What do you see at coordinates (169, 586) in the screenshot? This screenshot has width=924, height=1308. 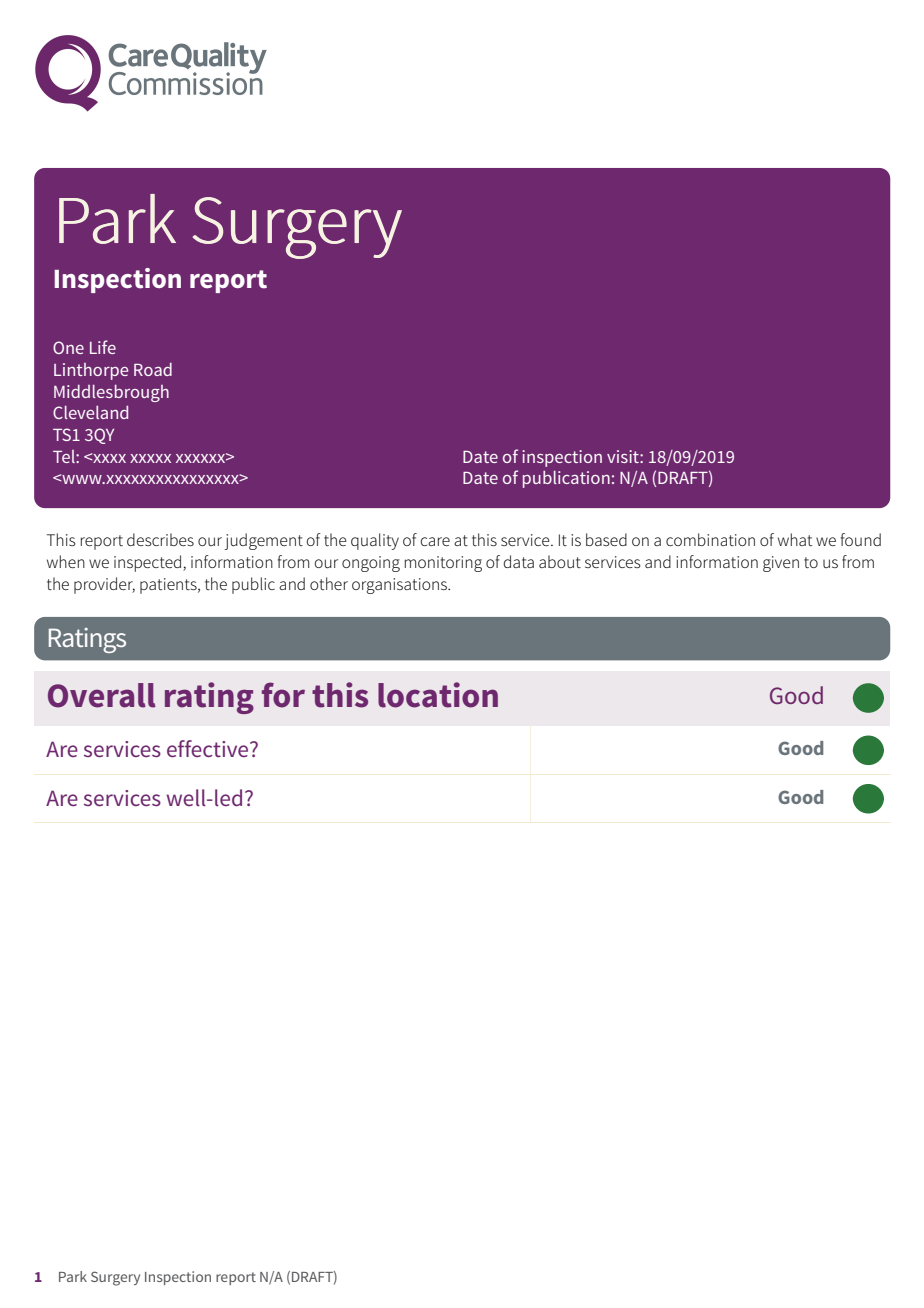 I see `patients` at bounding box center [169, 586].
